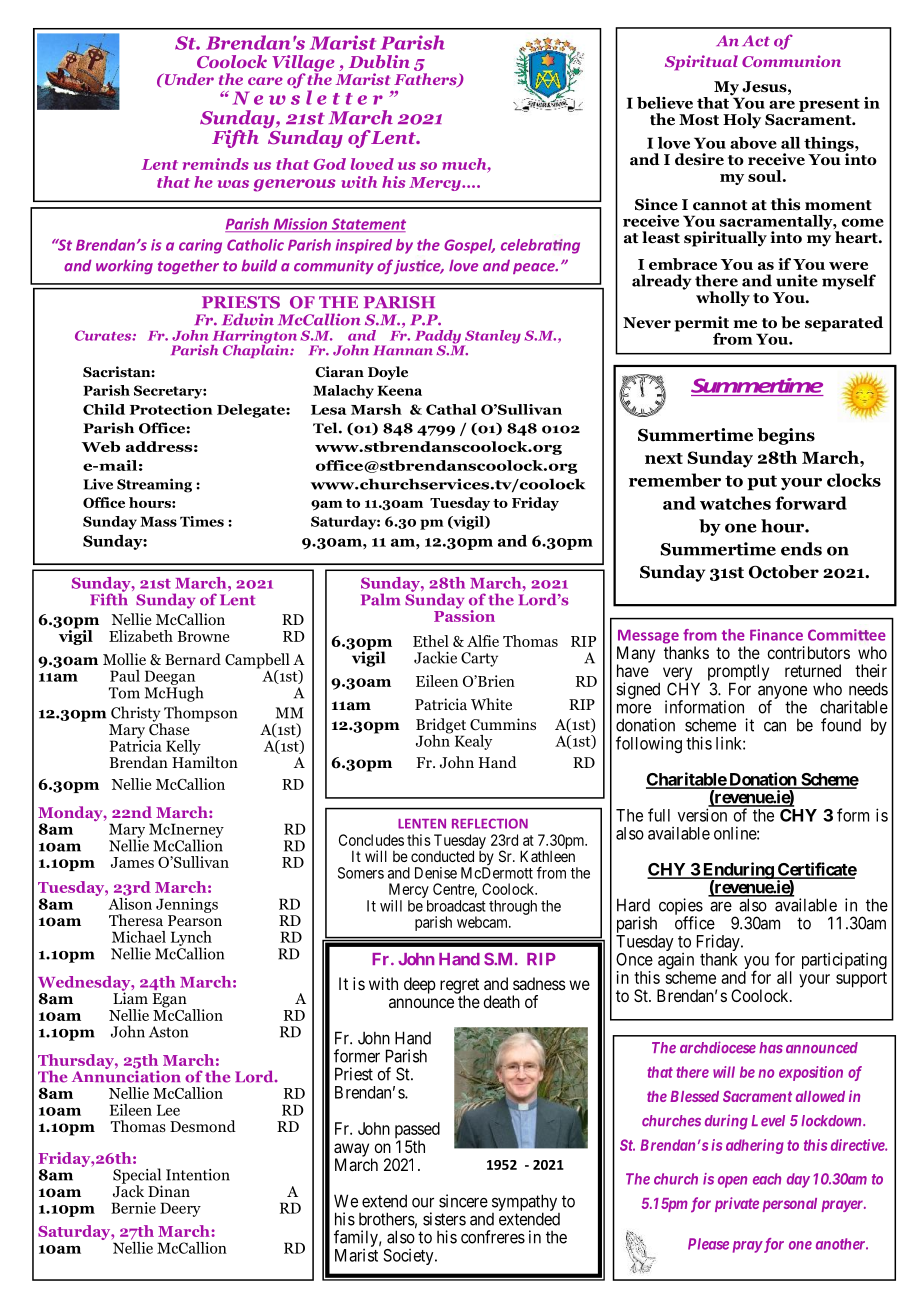 Image resolution: width=924 pixels, height=1308 pixels. What do you see at coordinates (483, 641) in the page?
I see `Alfie` at bounding box center [483, 641].
